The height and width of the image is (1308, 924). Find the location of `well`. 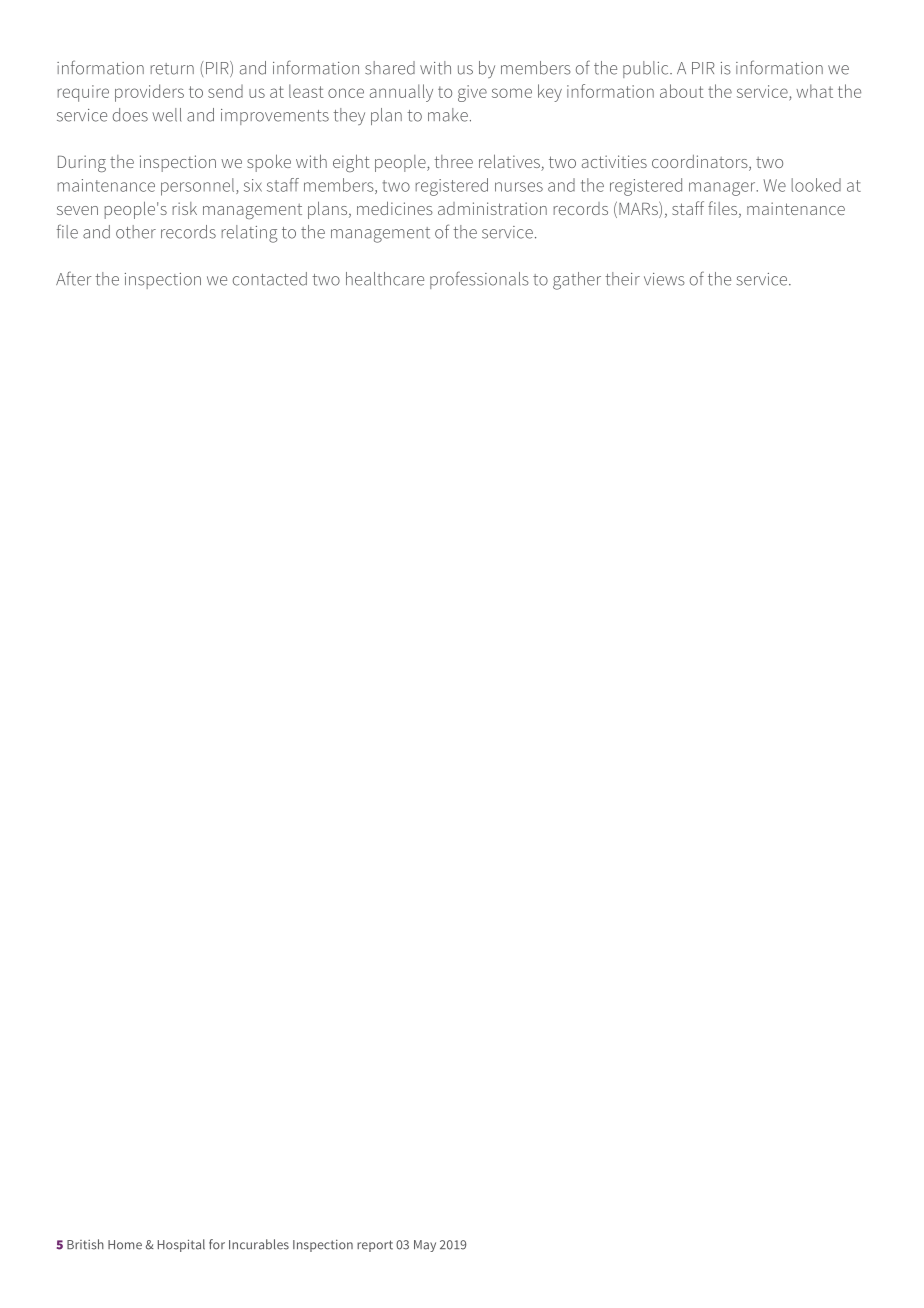

well is located at coordinates (166, 115).
